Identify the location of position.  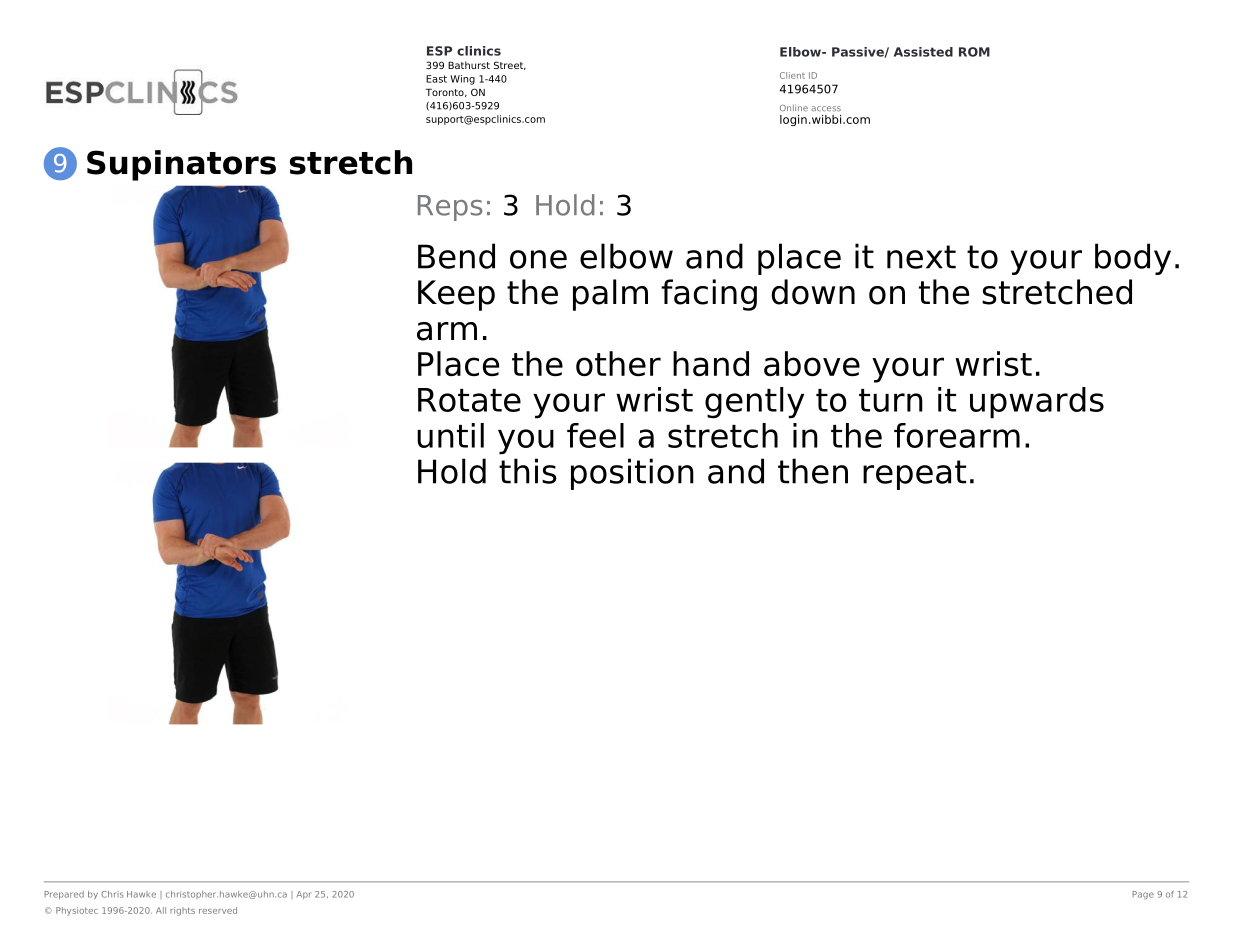
(632, 474).
